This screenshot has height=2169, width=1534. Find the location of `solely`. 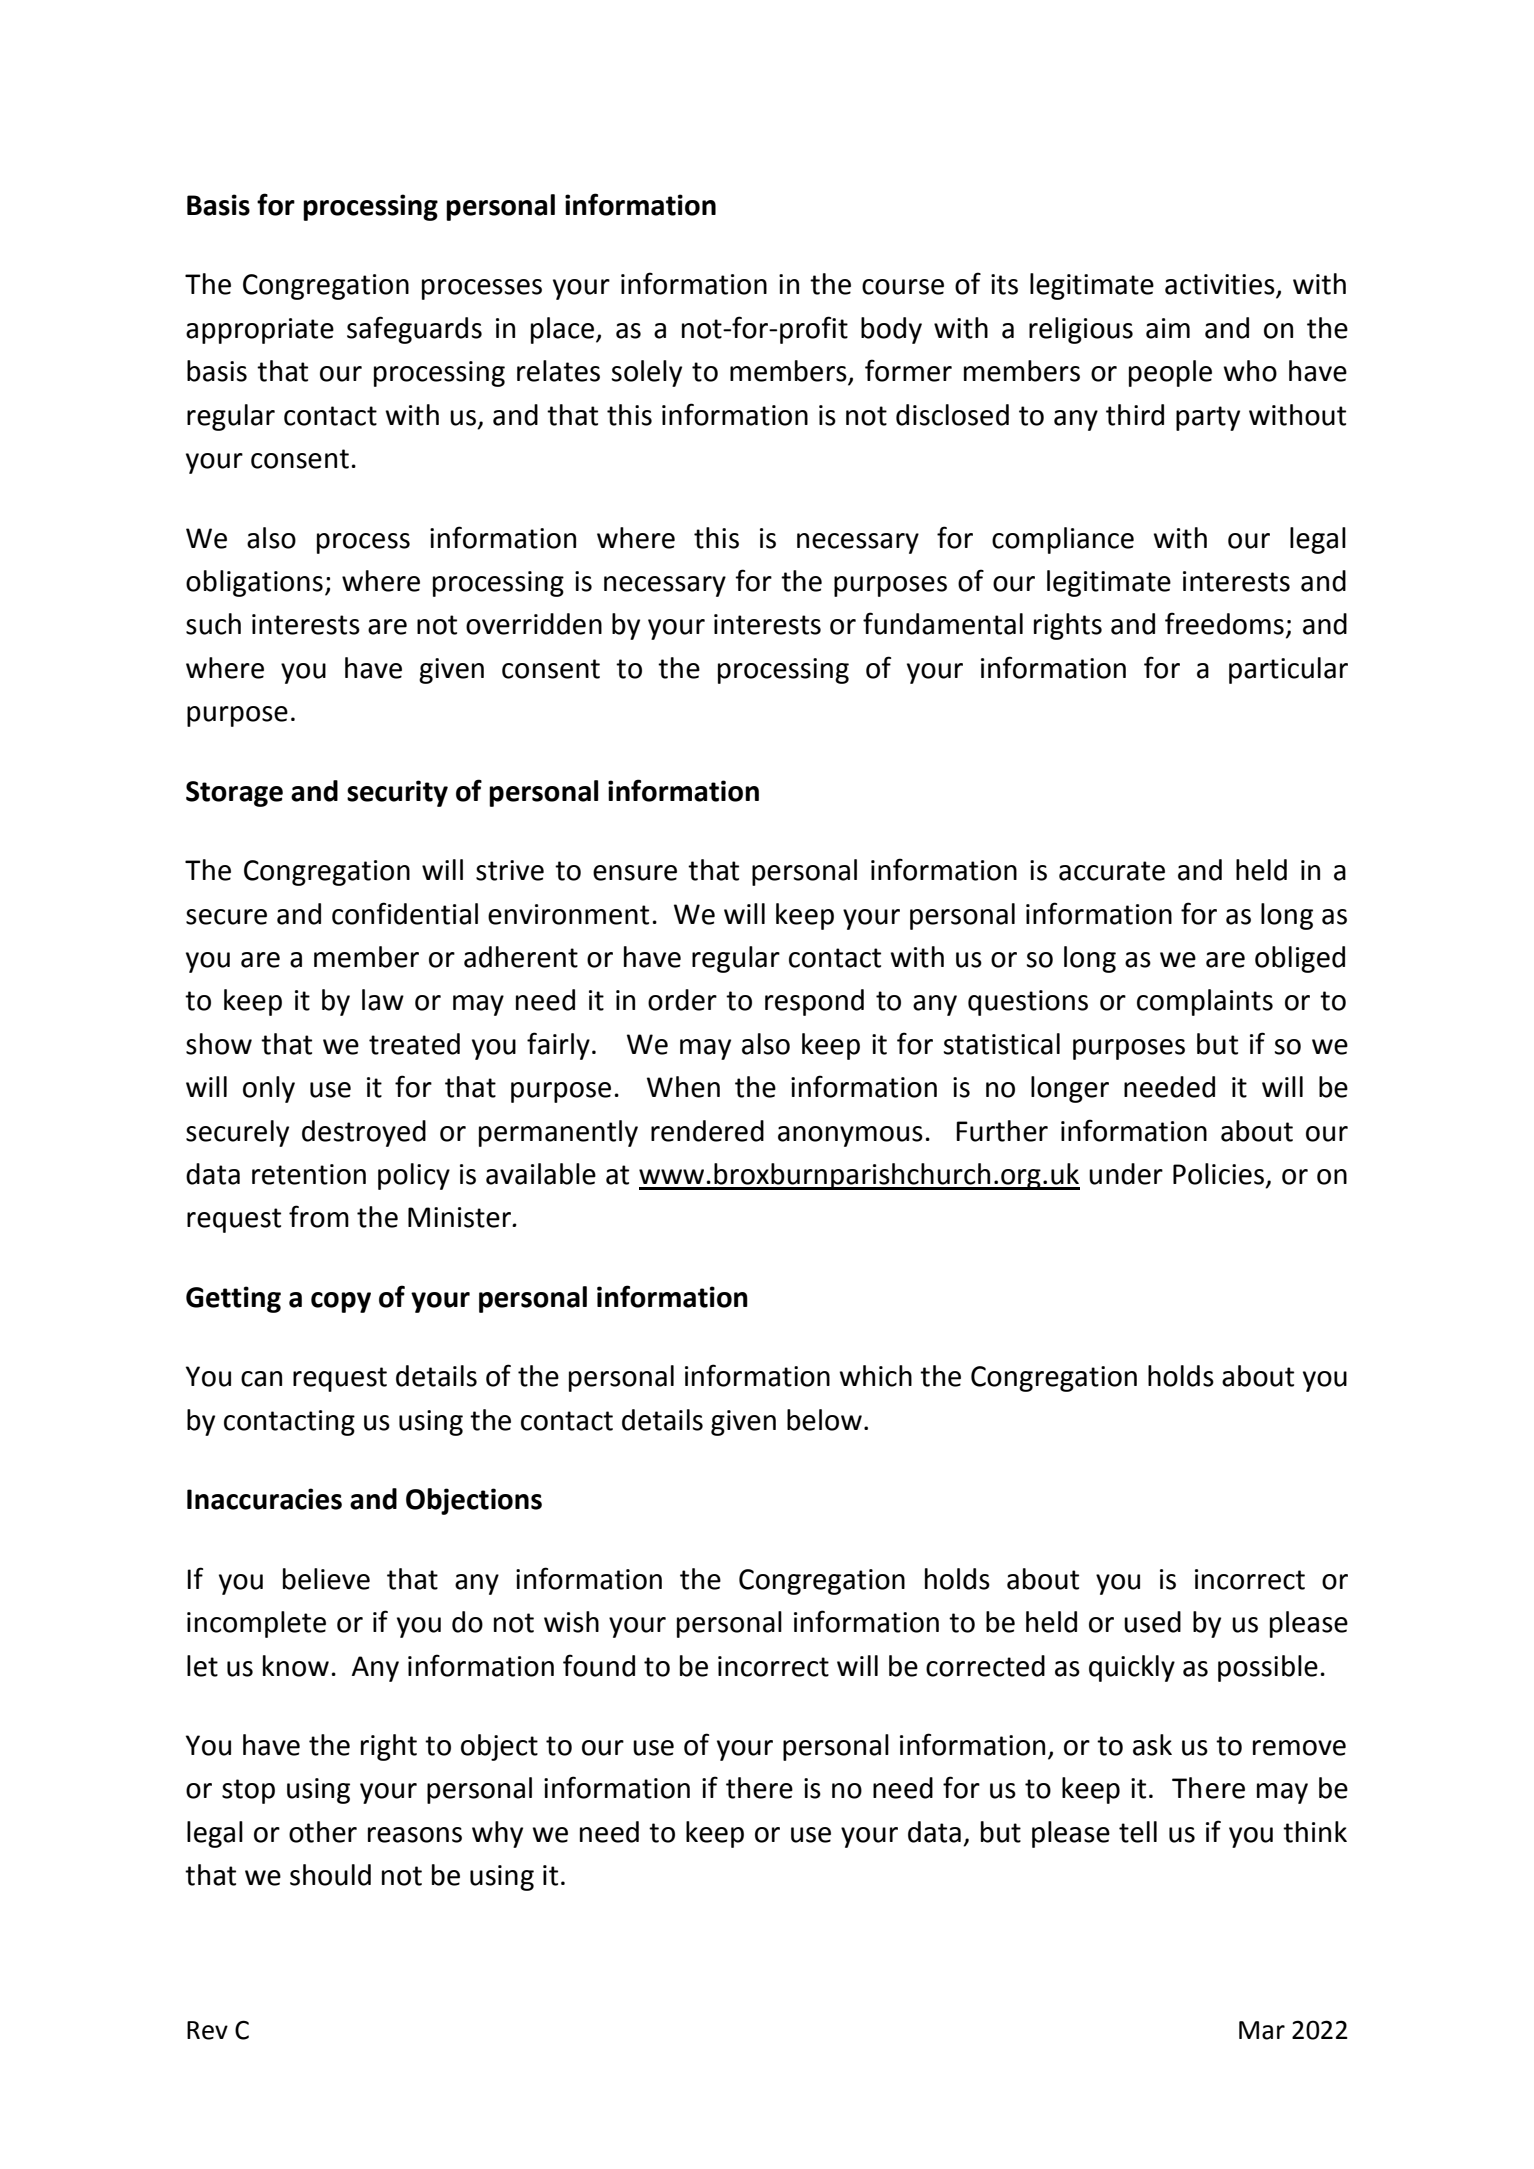

solely is located at coordinates (647, 373).
